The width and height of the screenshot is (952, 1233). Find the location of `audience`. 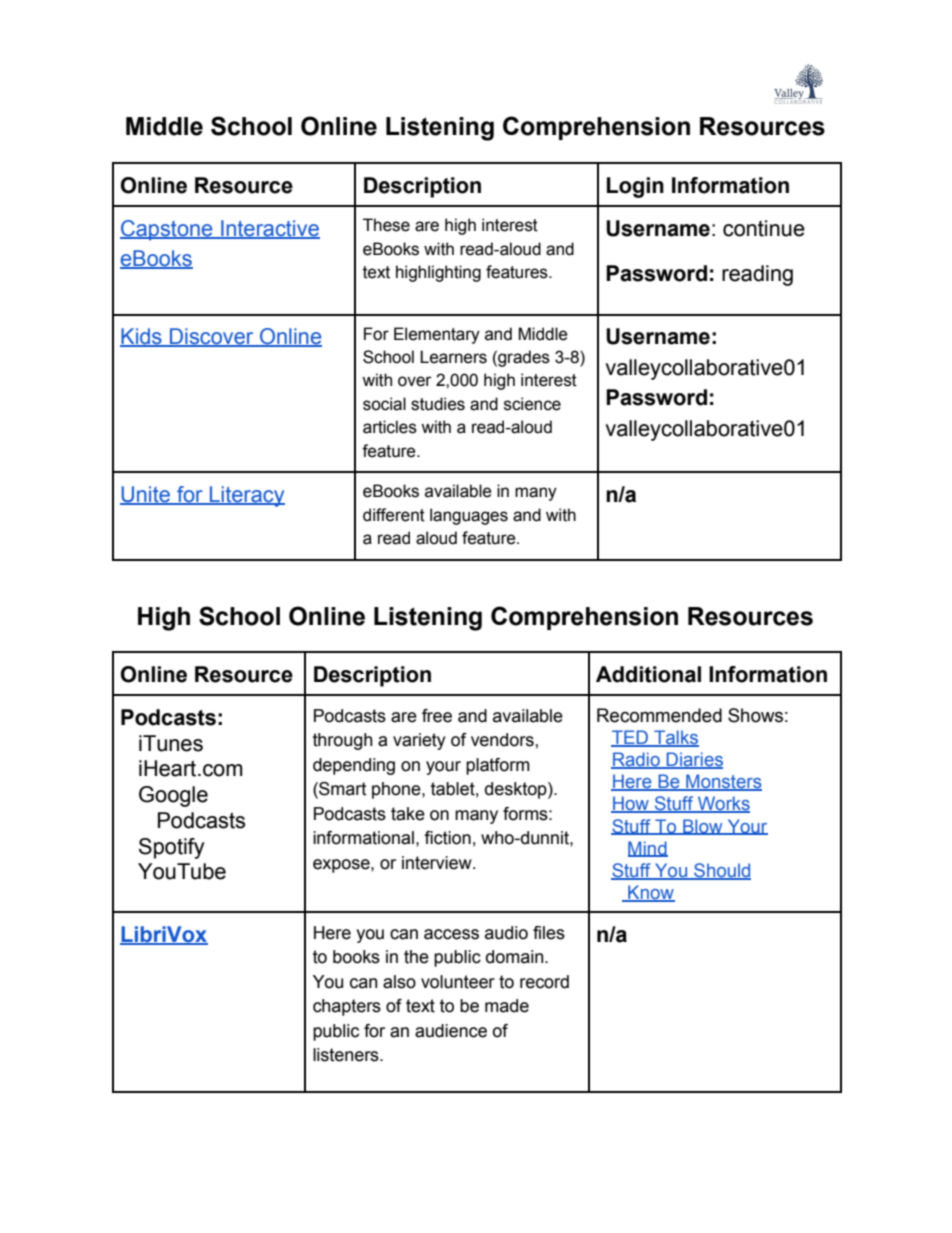

audience is located at coordinates (451, 1031).
